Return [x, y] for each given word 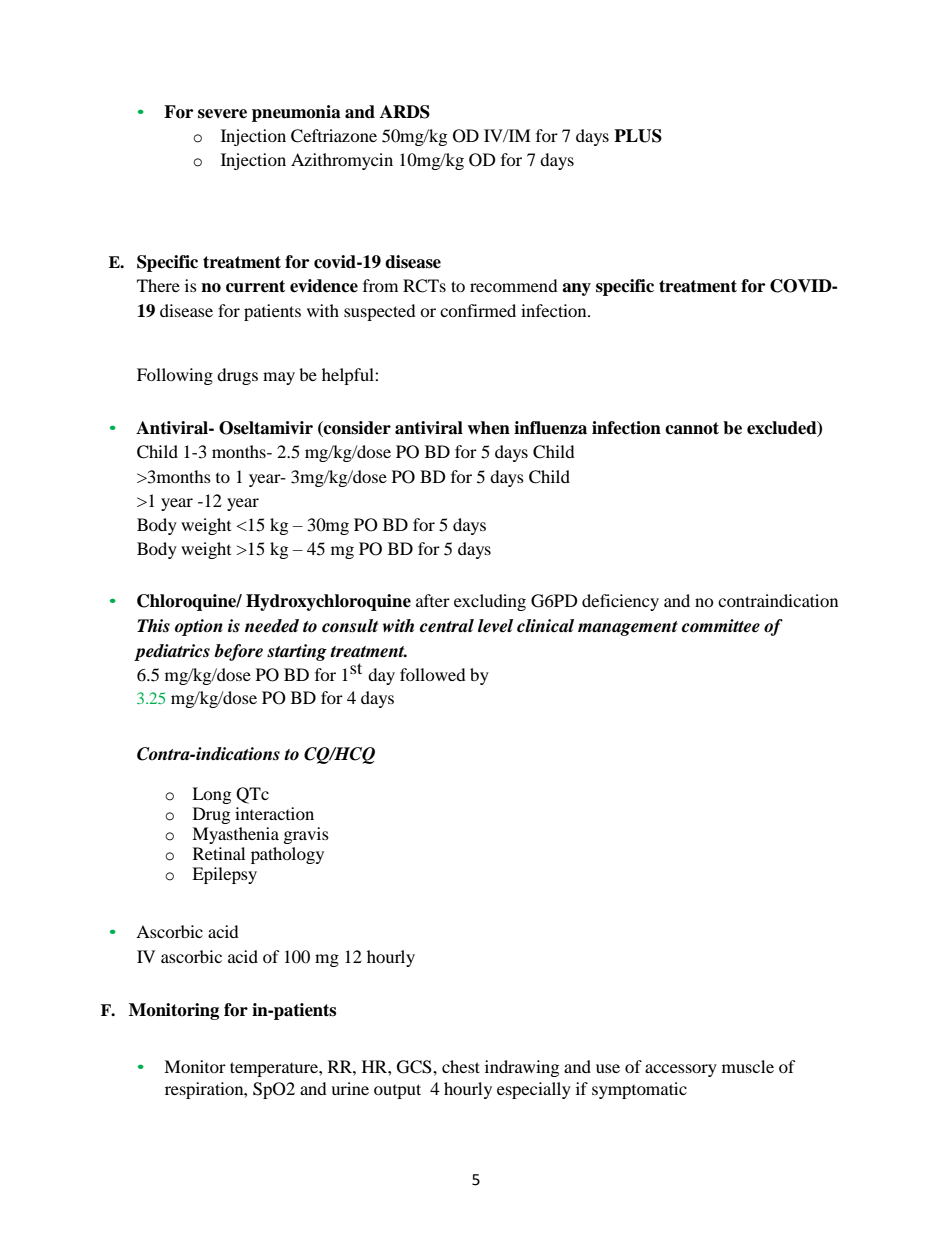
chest [461, 1066]
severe [222, 114]
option [199, 627]
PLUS [638, 136]
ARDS [405, 112]
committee [721, 626]
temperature [275, 1069]
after [433, 600]
